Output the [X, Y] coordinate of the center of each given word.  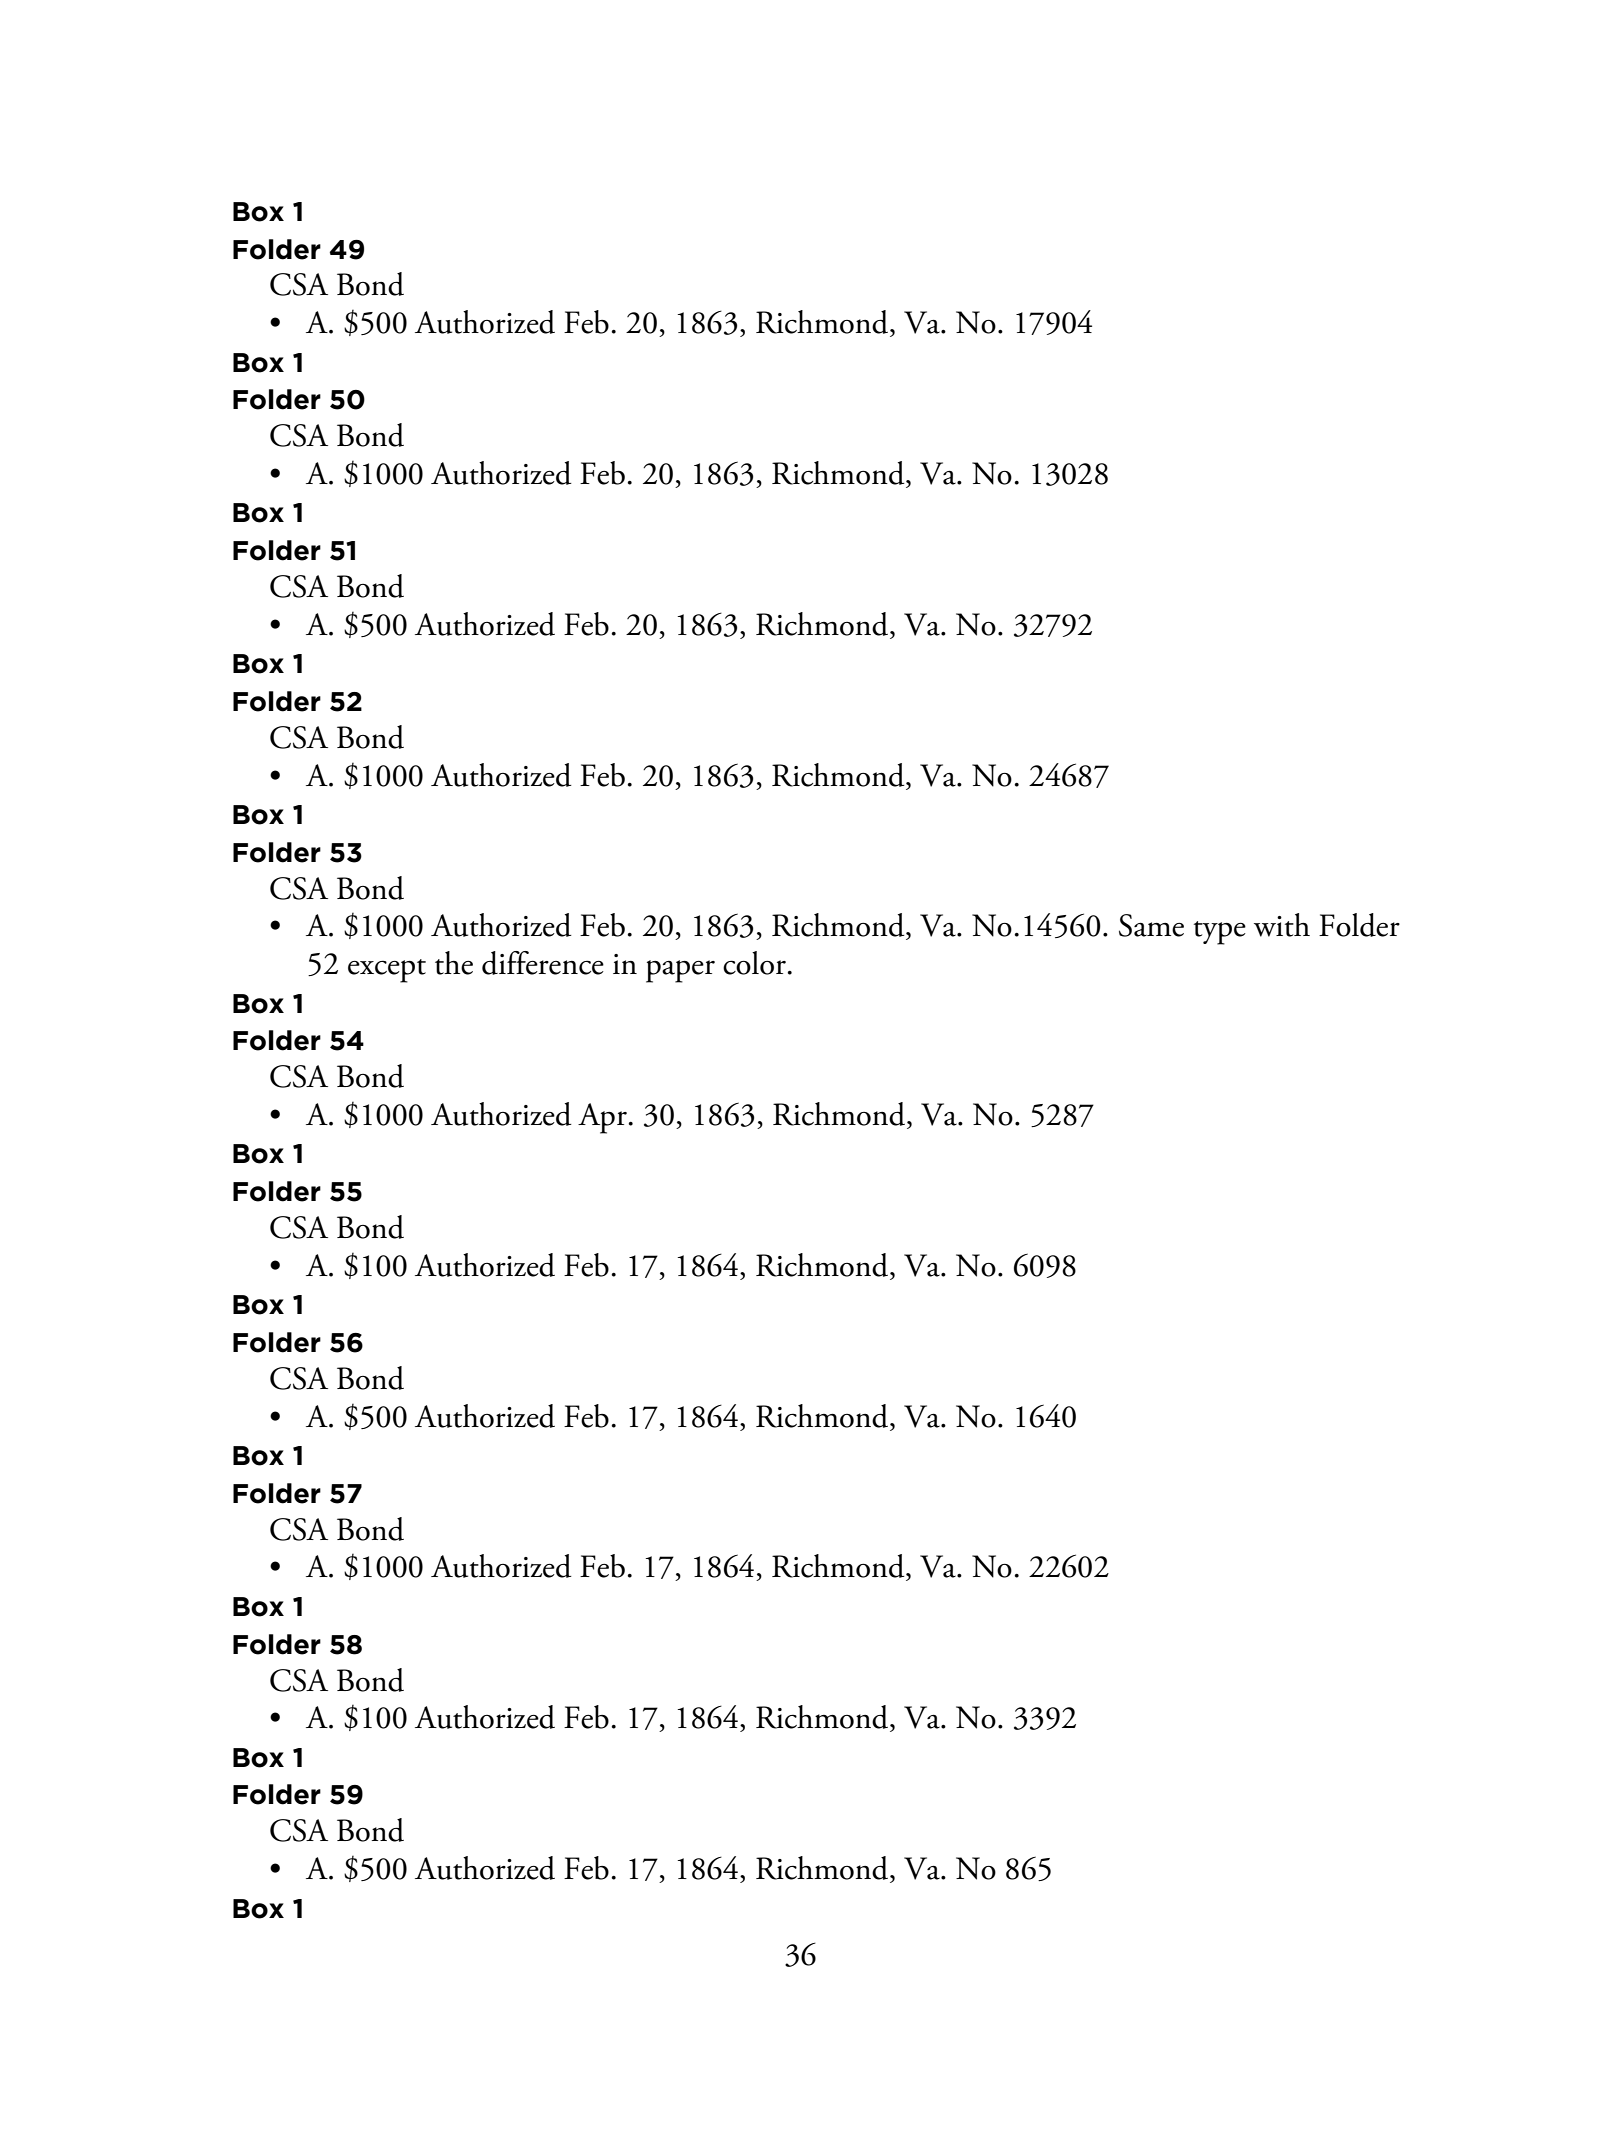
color [754, 963]
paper [680, 971]
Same [1151, 925]
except [387, 971]
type [1220, 933]
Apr [602, 1118]
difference [543, 963]
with [1282, 925]
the [454, 963]
